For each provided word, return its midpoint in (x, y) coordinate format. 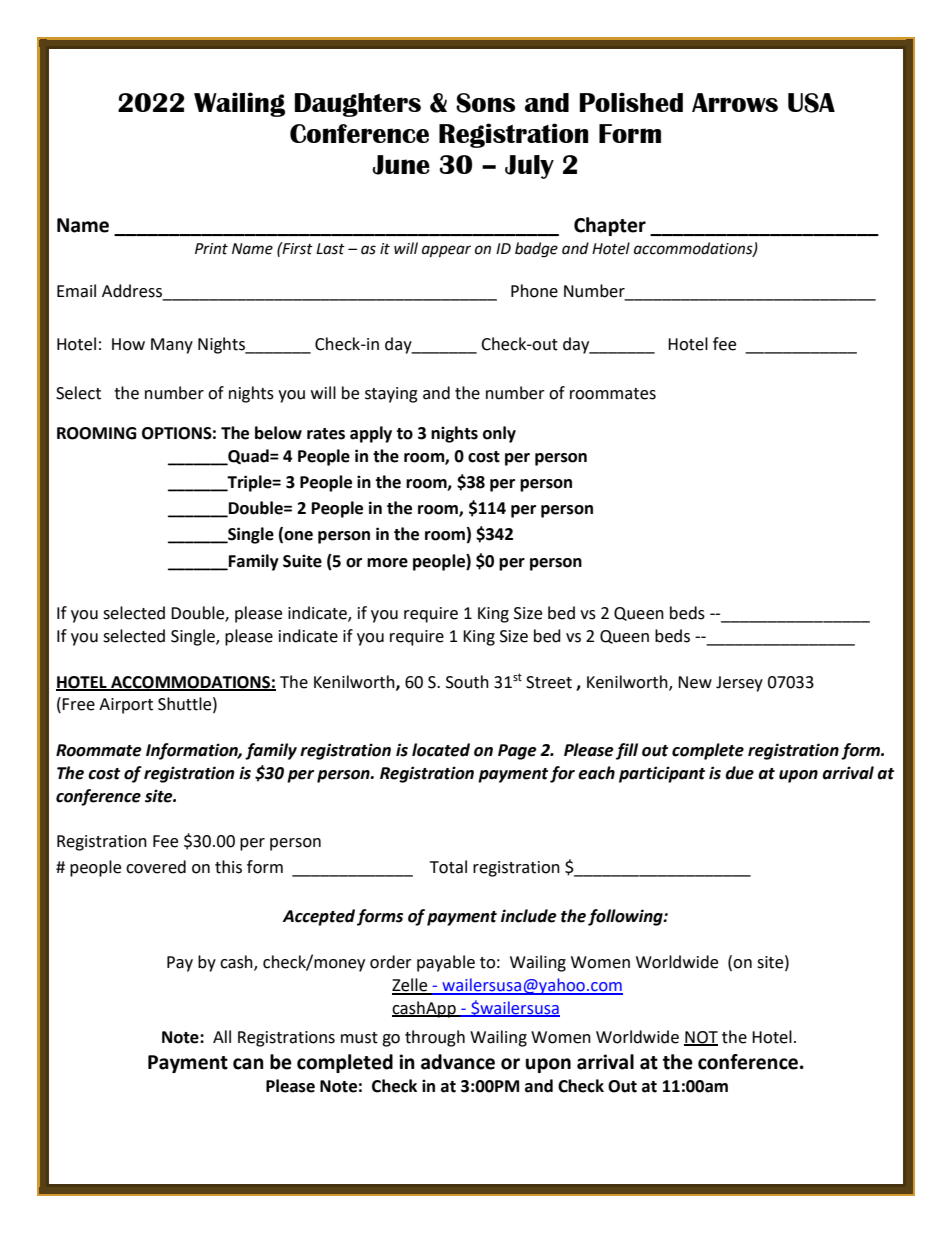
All (222, 1036)
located (441, 750)
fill (627, 751)
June (401, 165)
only (499, 434)
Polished (631, 102)
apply (371, 434)
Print (211, 249)
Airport (126, 706)
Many (172, 346)
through (435, 1038)
